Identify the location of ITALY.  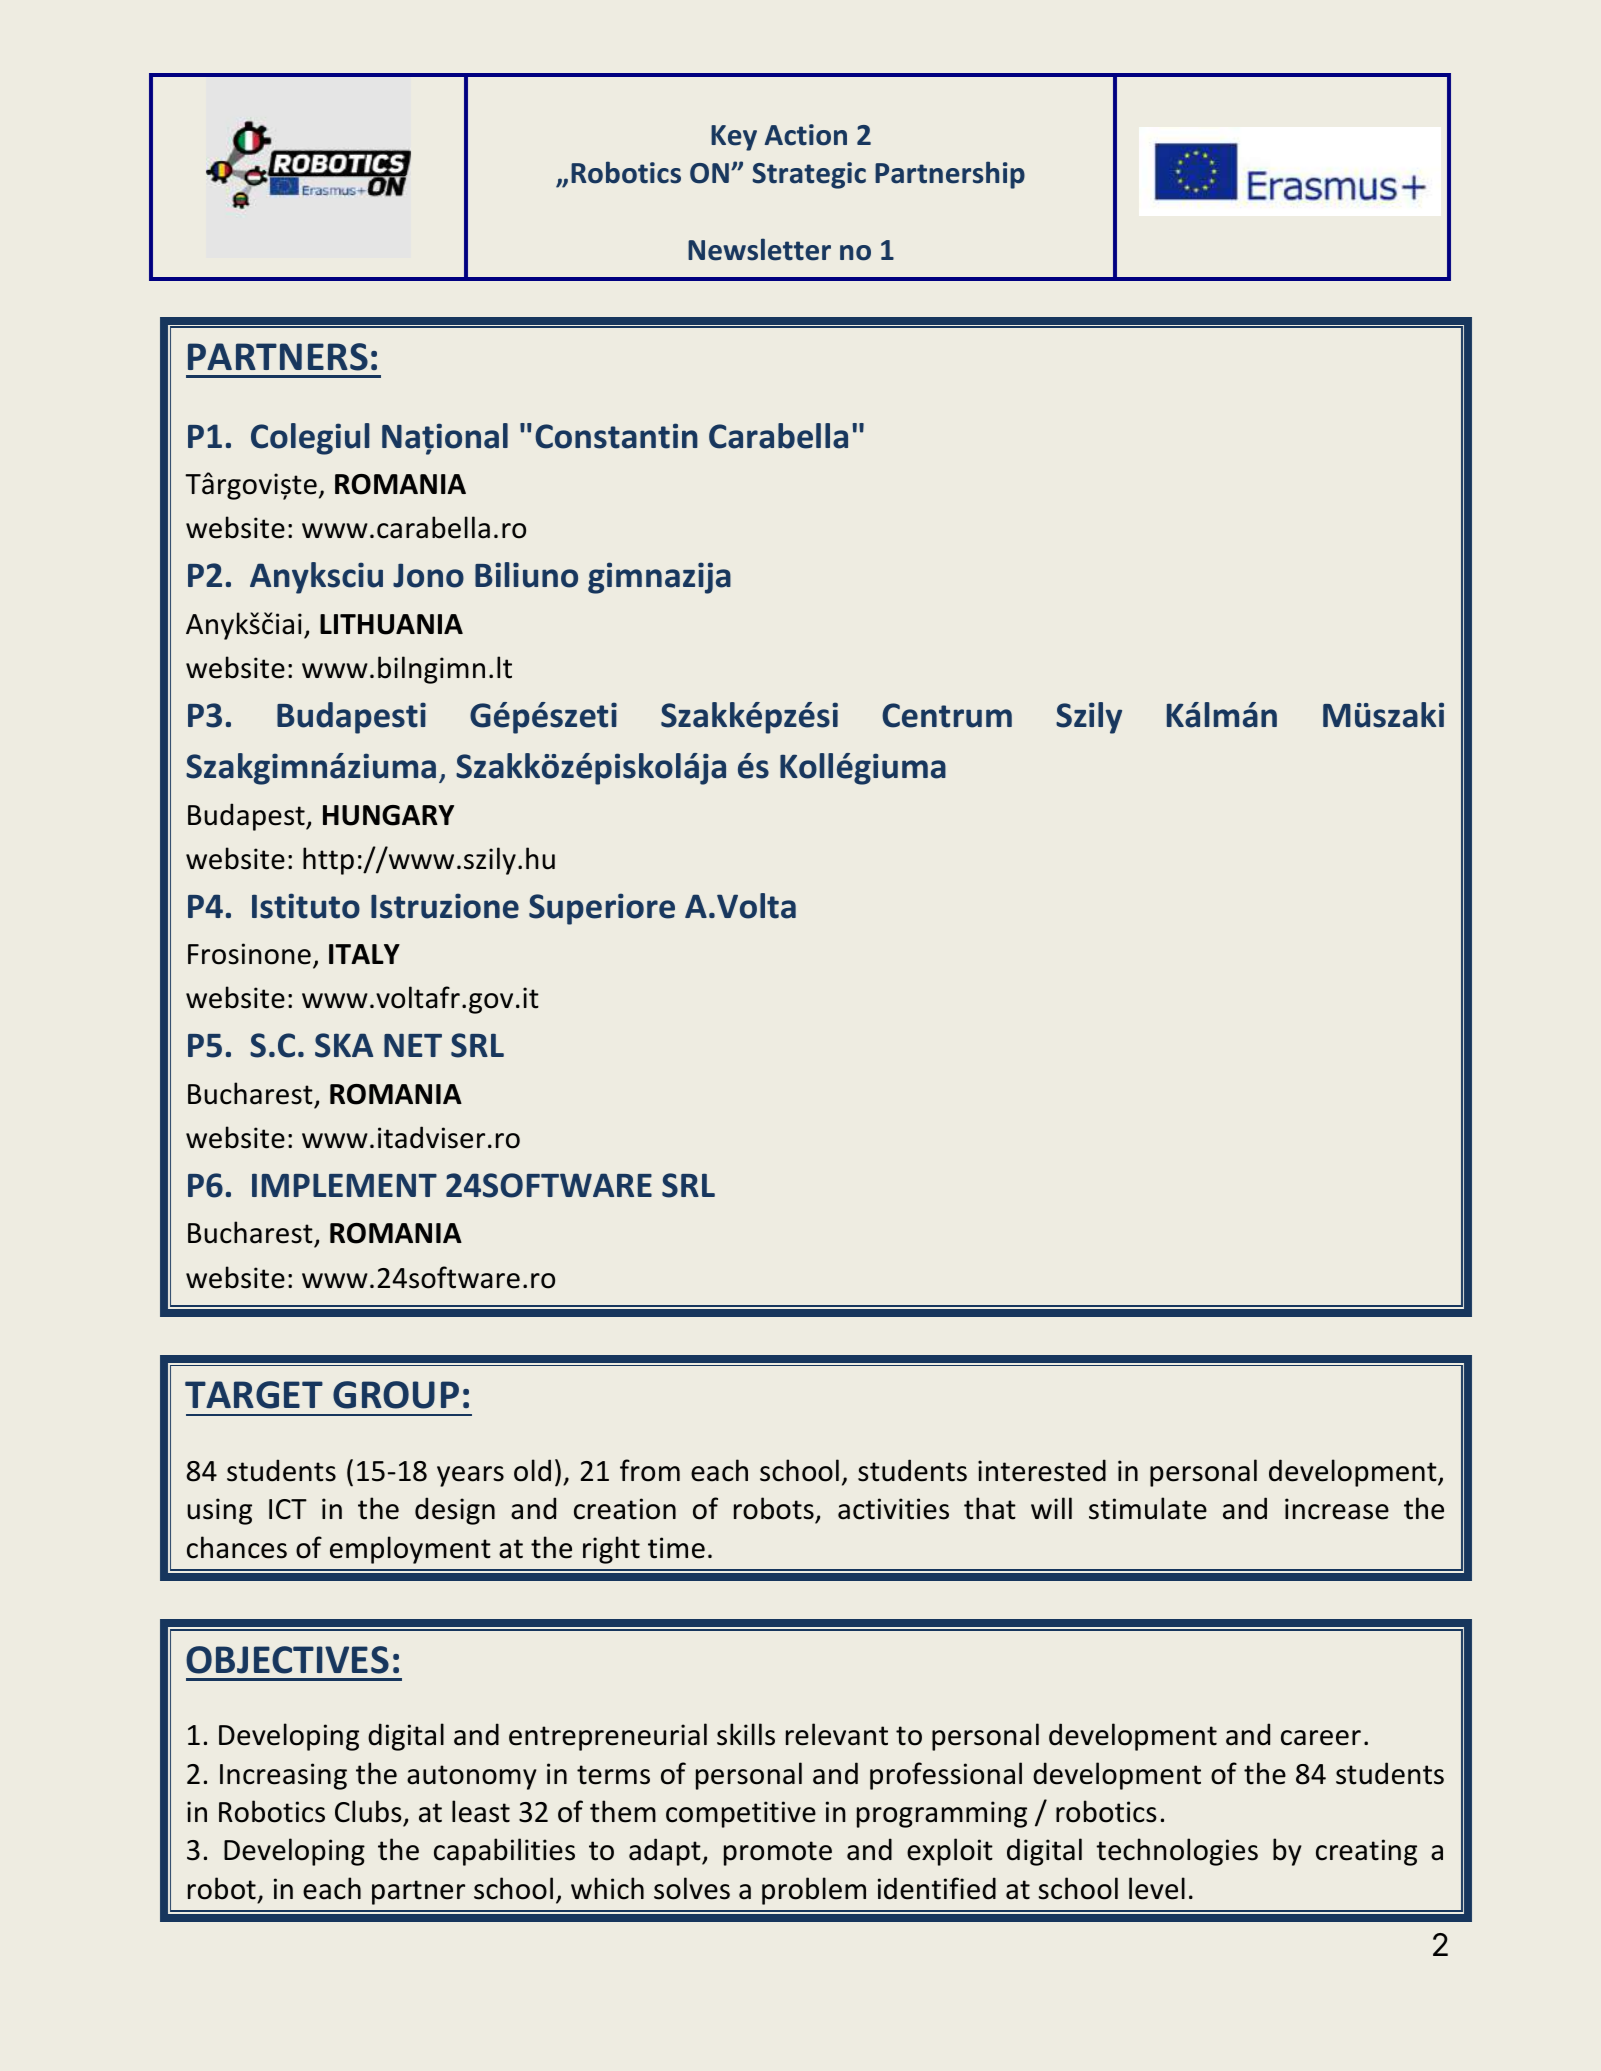
(364, 954).
